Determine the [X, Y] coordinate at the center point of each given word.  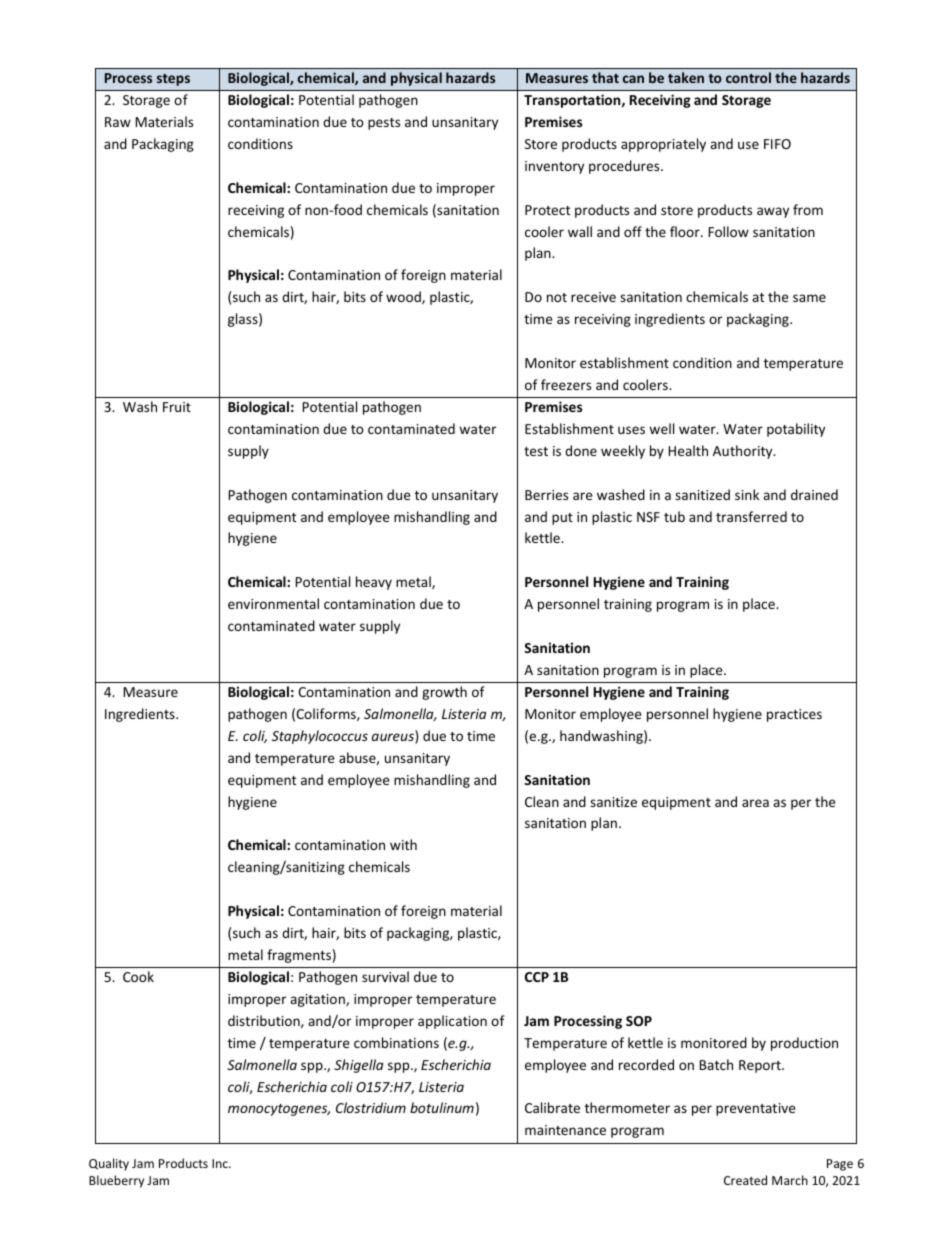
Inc [221, 1163]
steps [173, 80]
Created [745, 1180]
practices [794, 715]
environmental [273, 603]
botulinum [442, 1107]
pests [384, 124]
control [748, 77]
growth [444, 693]
